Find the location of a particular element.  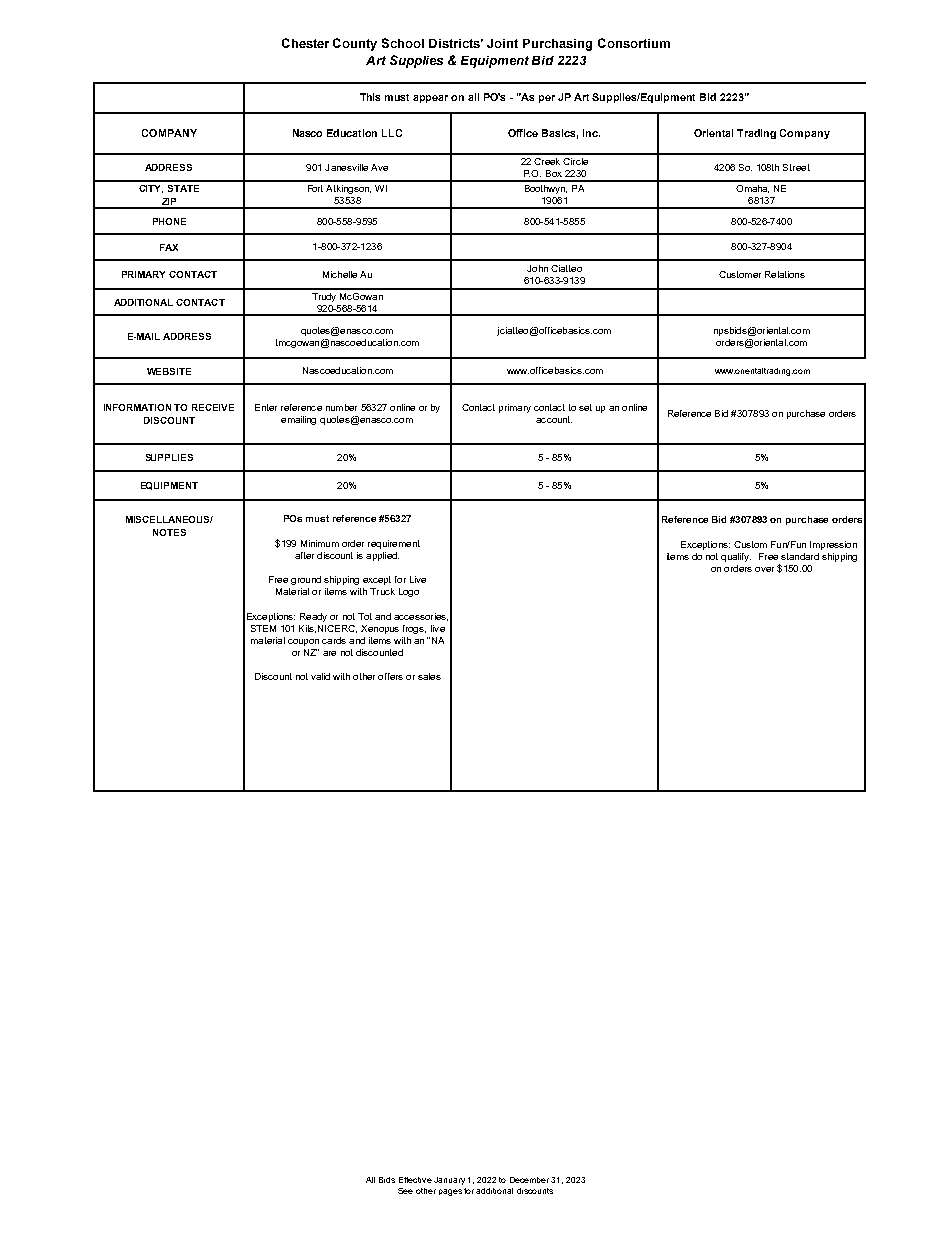

See is located at coordinates (405, 1191).
